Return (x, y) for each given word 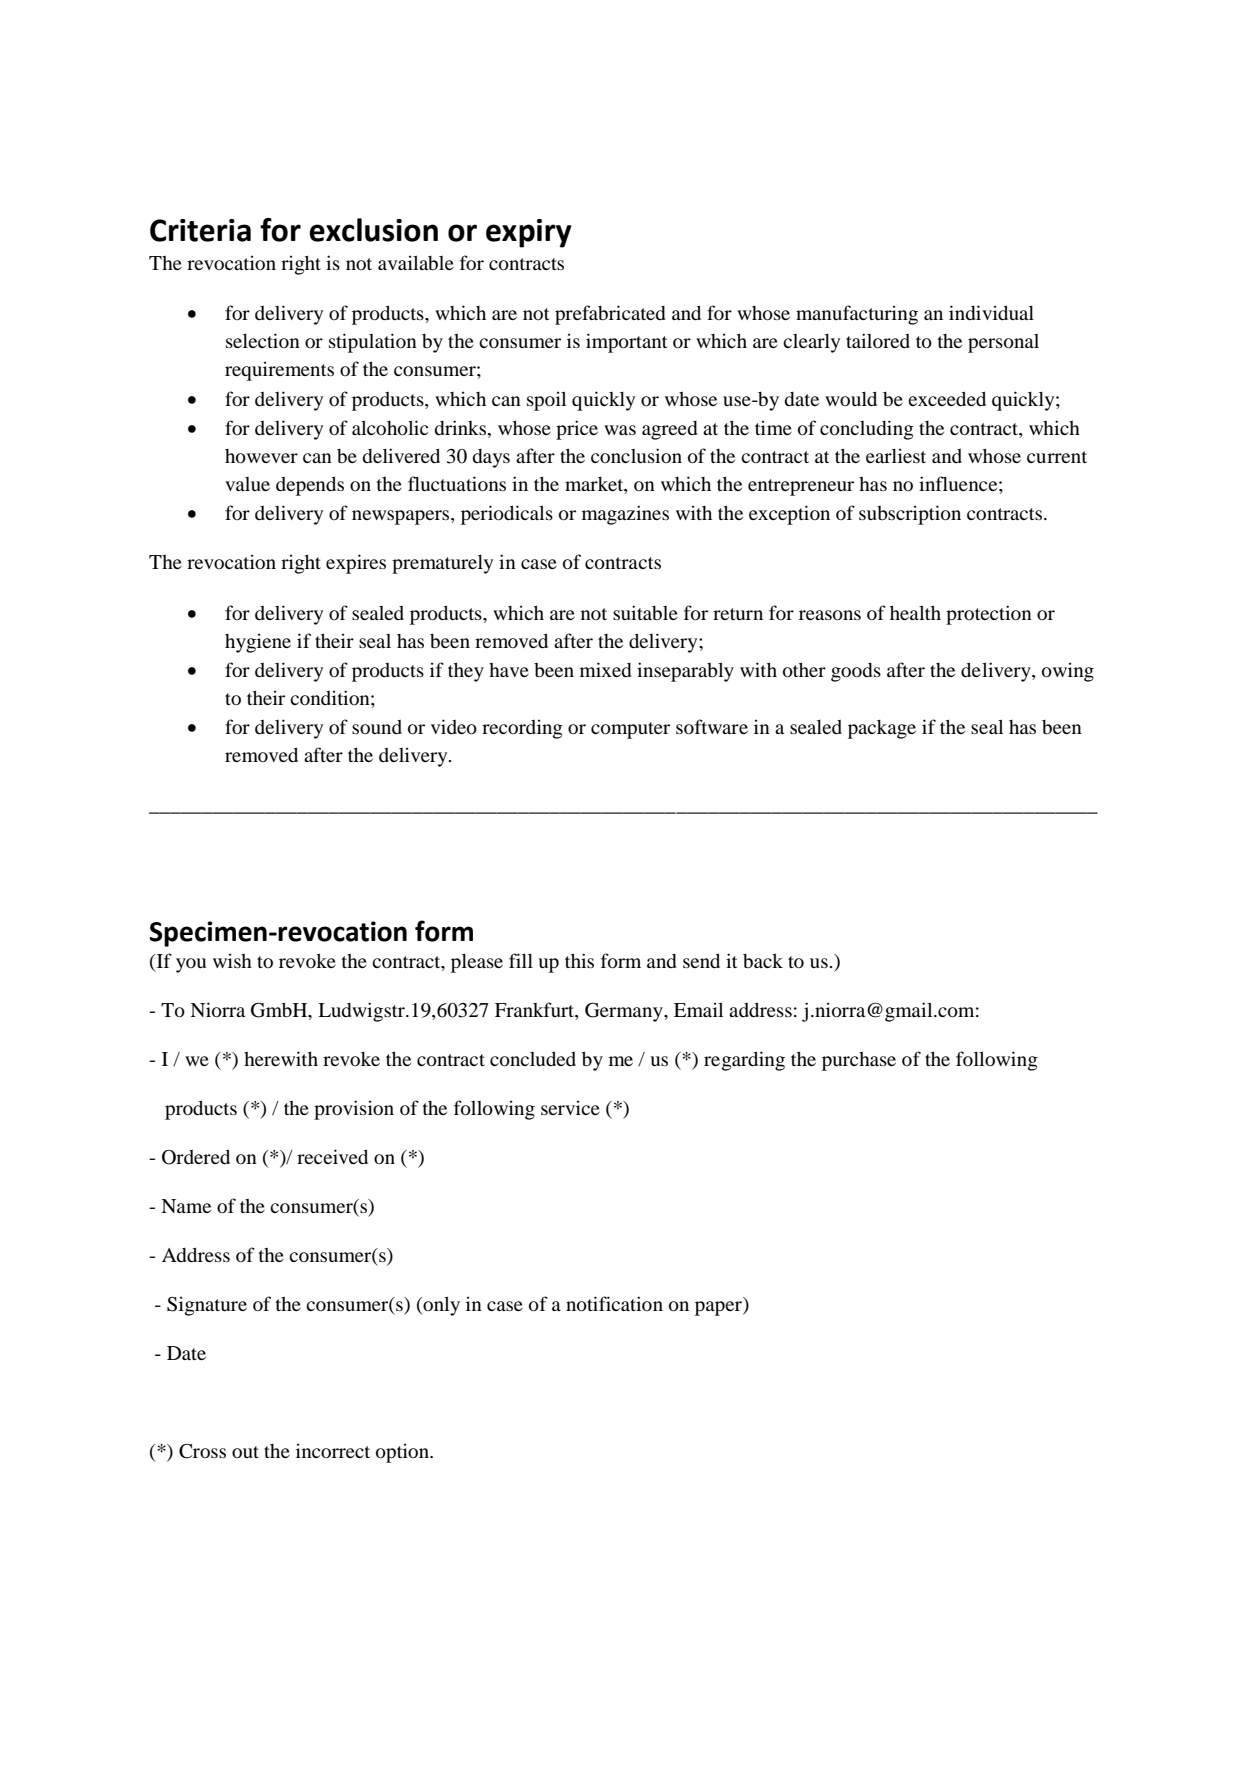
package (882, 729)
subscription (910, 515)
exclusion (373, 230)
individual (991, 312)
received (332, 1156)
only (440, 1306)
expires (356, 564)
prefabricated (610, 315)
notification (614, 1304)
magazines (625, 515)
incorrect (333, 1450)
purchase (859, 1061)
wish (232, 960)
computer (630, 730)
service (570, 1107)
